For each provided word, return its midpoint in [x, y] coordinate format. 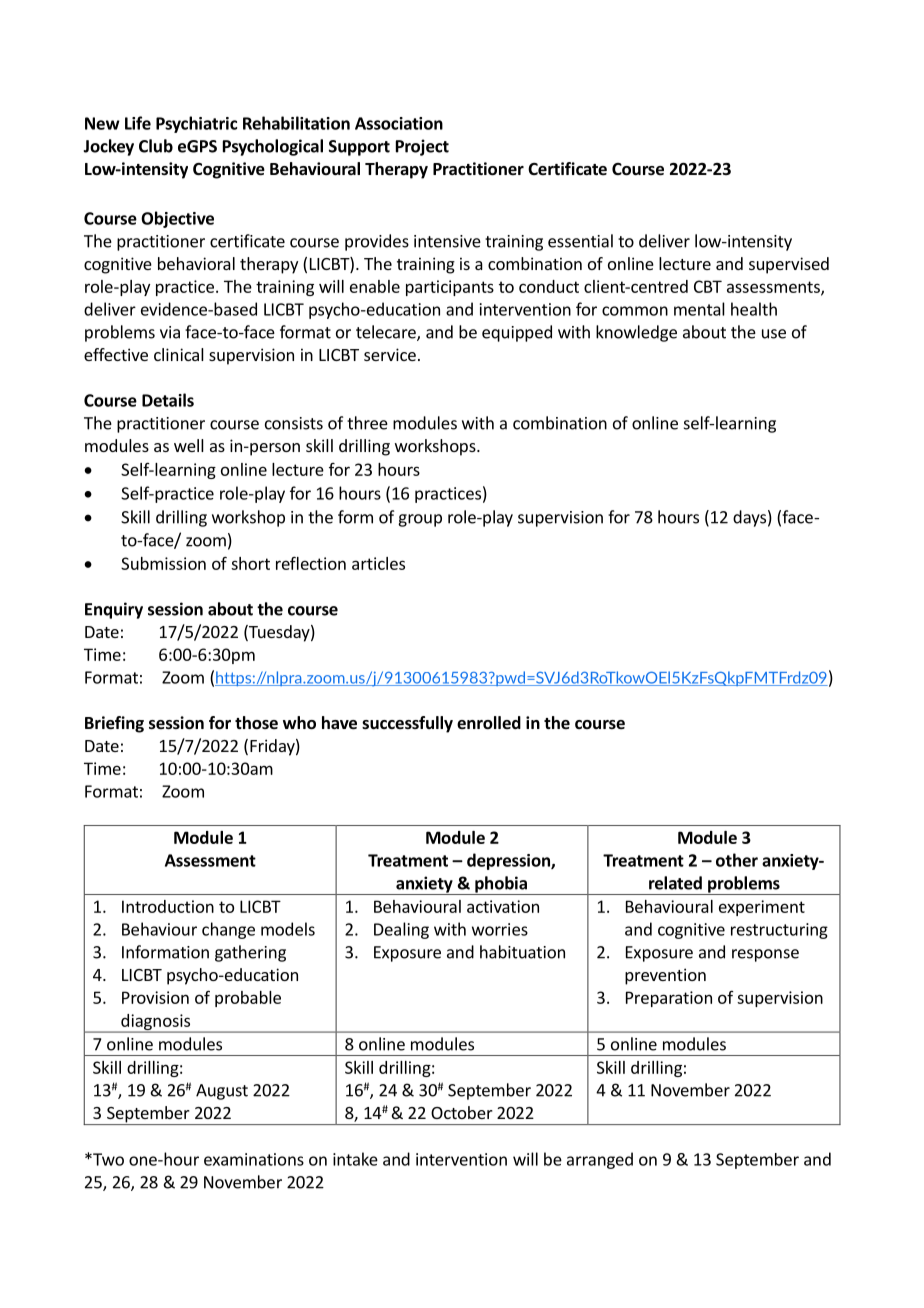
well [189, 445]
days [749, 518]
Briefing [114, 724]
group [420, 520]
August [222, 1092]
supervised [789, 265]
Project [422, 147]
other [737, 860]
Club [156, 146]
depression [509, 861]
